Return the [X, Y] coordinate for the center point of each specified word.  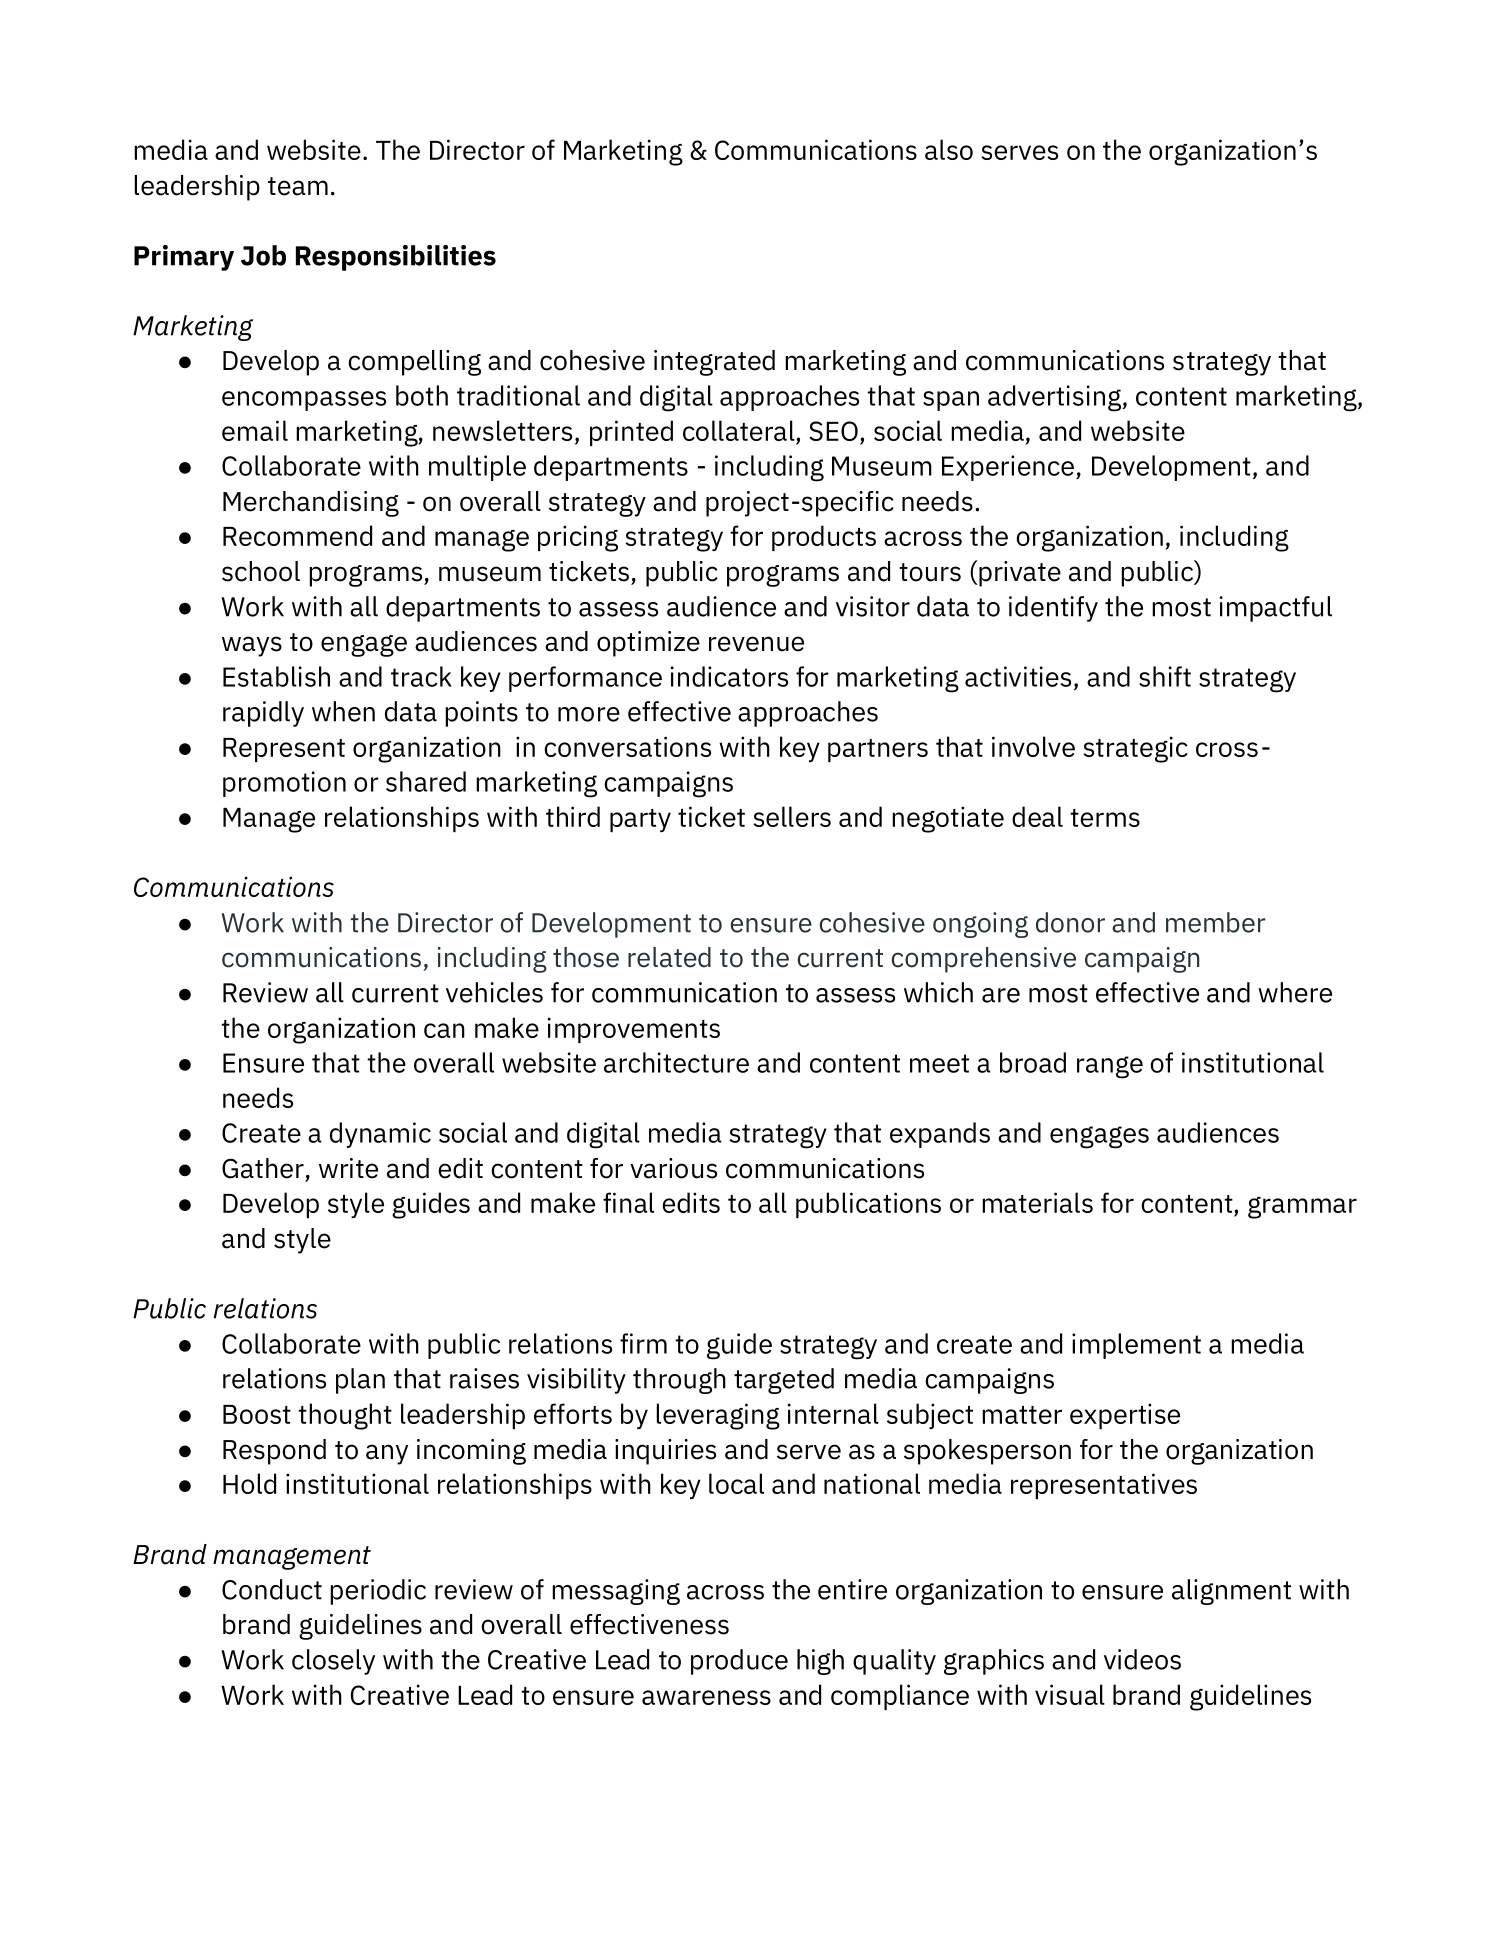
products [824, 538]
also [949, 149]
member [1216, 922]
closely [333, 1662]
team [298, 186]
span [951, 401]
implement [1136, 1346]
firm [643, 1343]
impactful [1276, 609]
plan [360, 1381]
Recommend [297, 535]
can [444, 1030]
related [669, 957]
